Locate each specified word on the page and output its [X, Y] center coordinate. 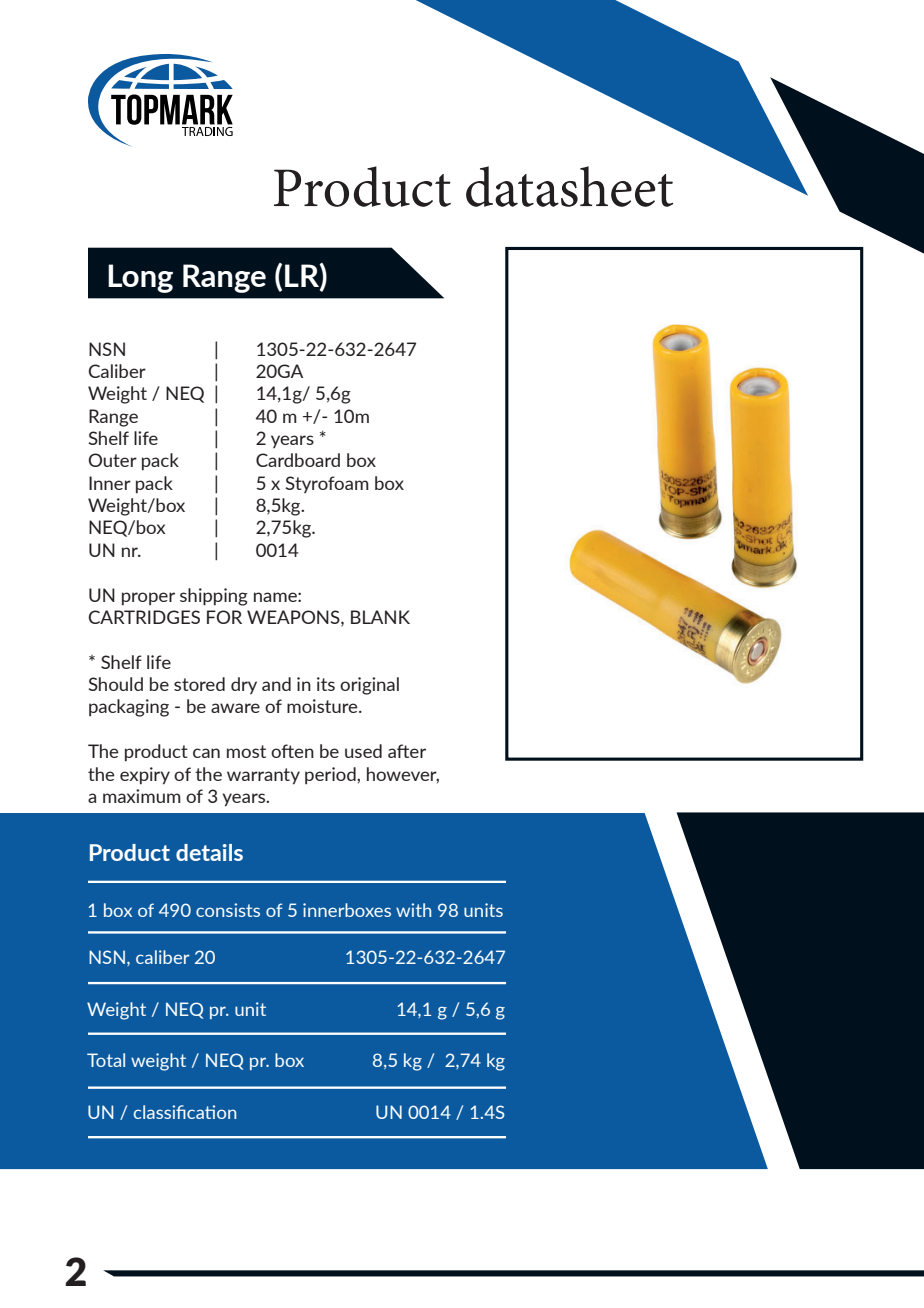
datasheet [569, 186]
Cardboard [298, 460]
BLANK [380, 617]
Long [140, 278]
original [369, 686]
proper [148, 598]
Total [106, 1060]
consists [228, 910]
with [413, 910]
